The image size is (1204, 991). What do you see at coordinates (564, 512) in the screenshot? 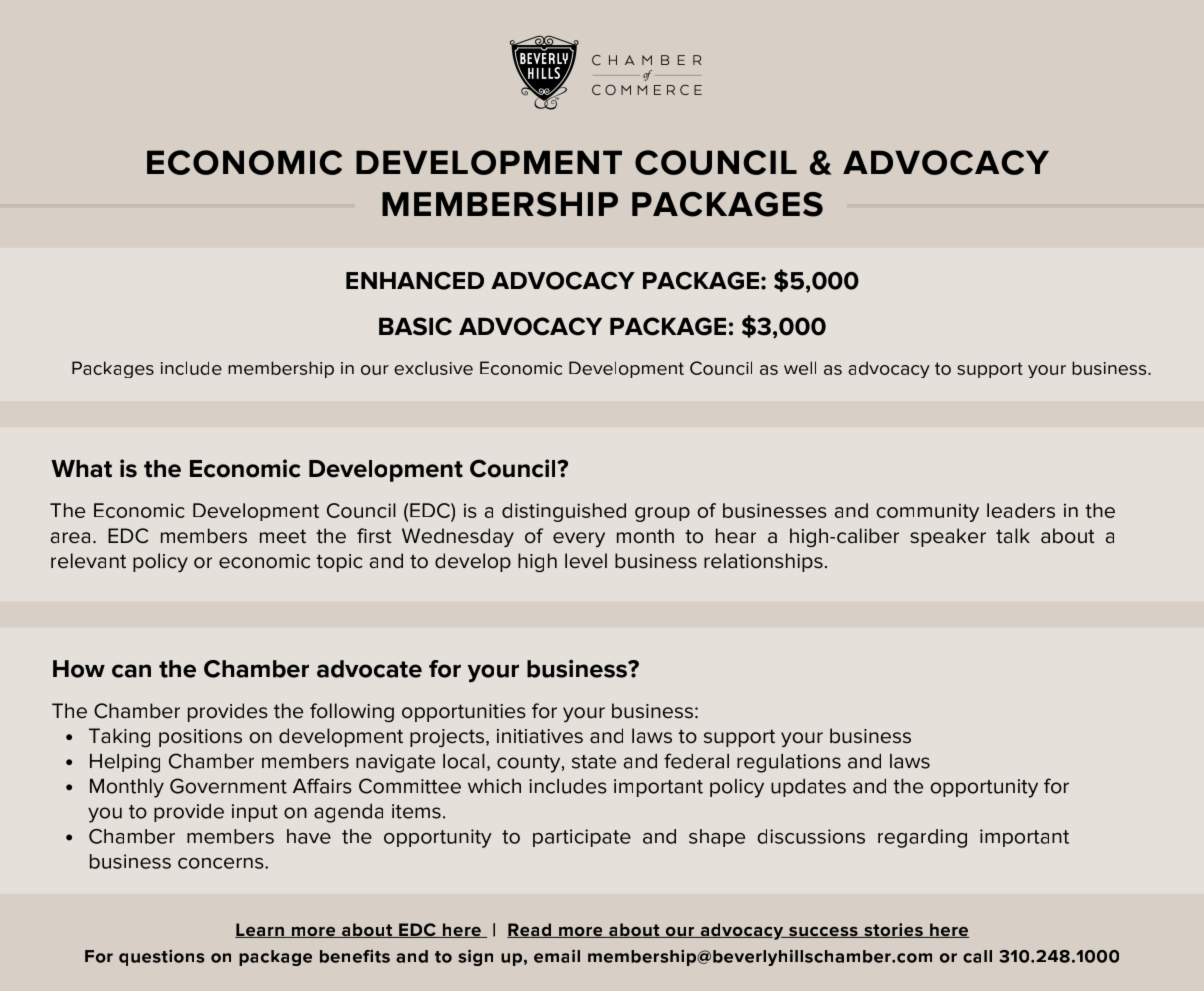
I see `distinguished` at bounding box center [564, 512].
